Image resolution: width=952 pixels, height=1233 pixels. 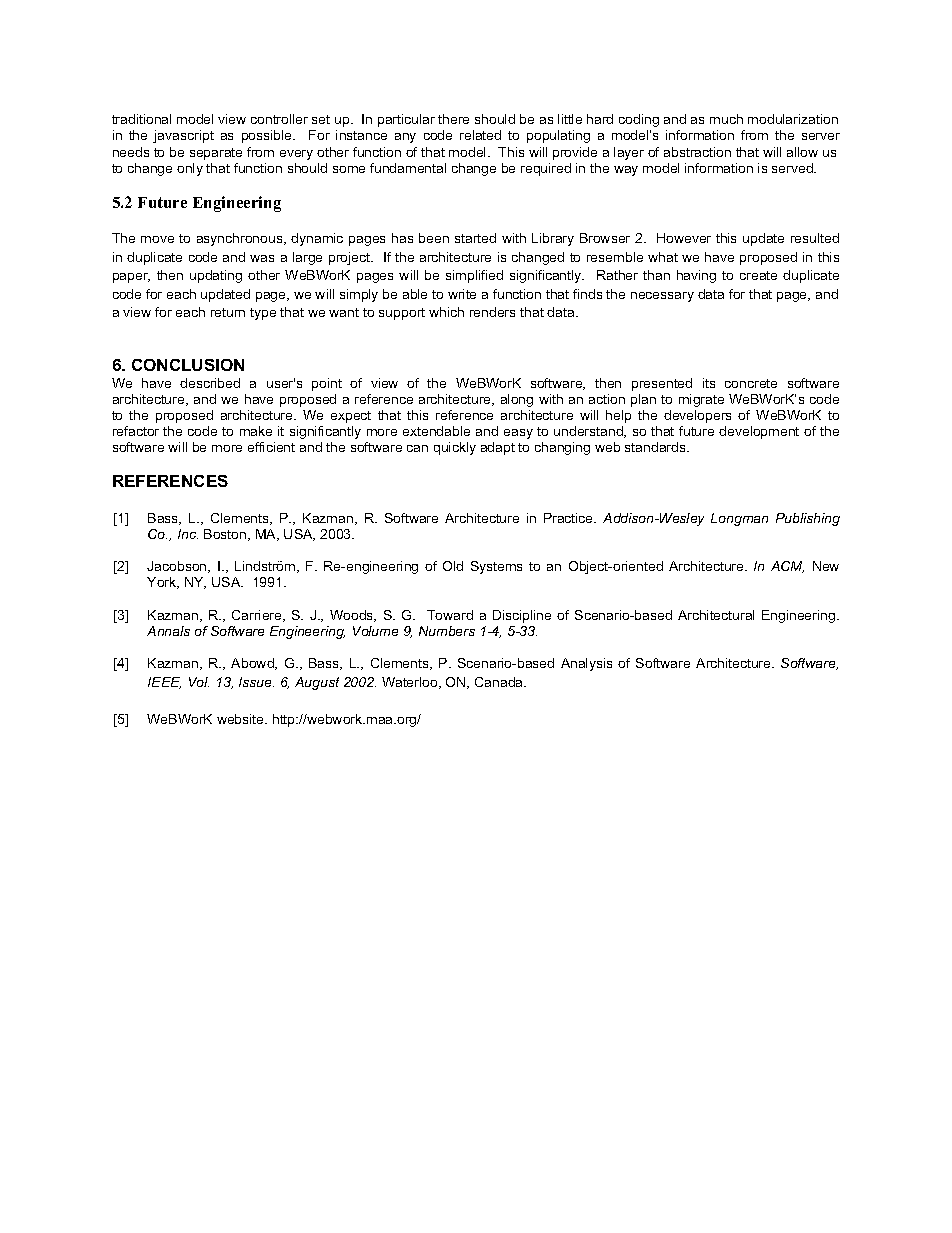 I want to click on javascript, so click(x=183, y=136).
